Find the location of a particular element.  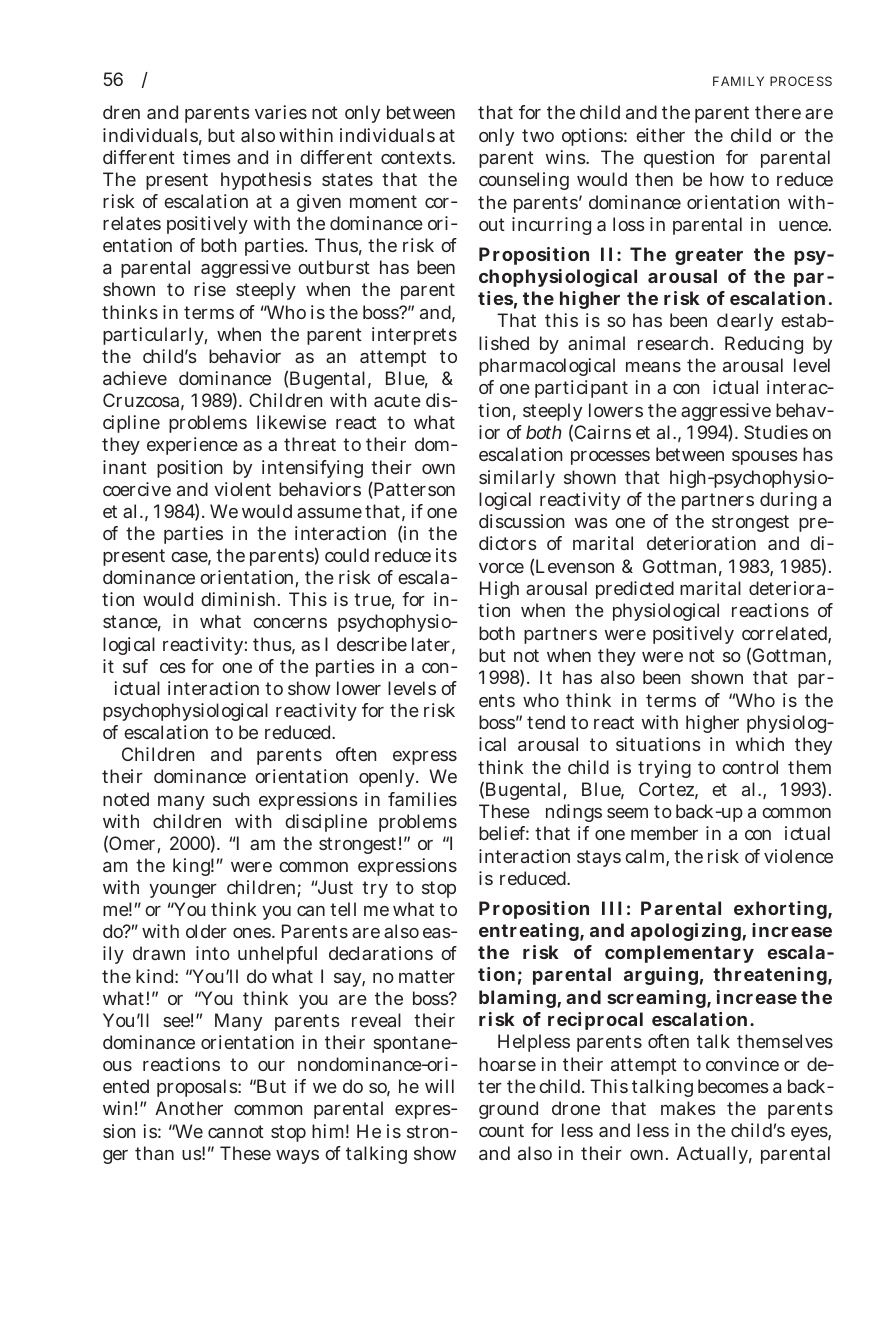

older is located at coordinates (206, 931).
